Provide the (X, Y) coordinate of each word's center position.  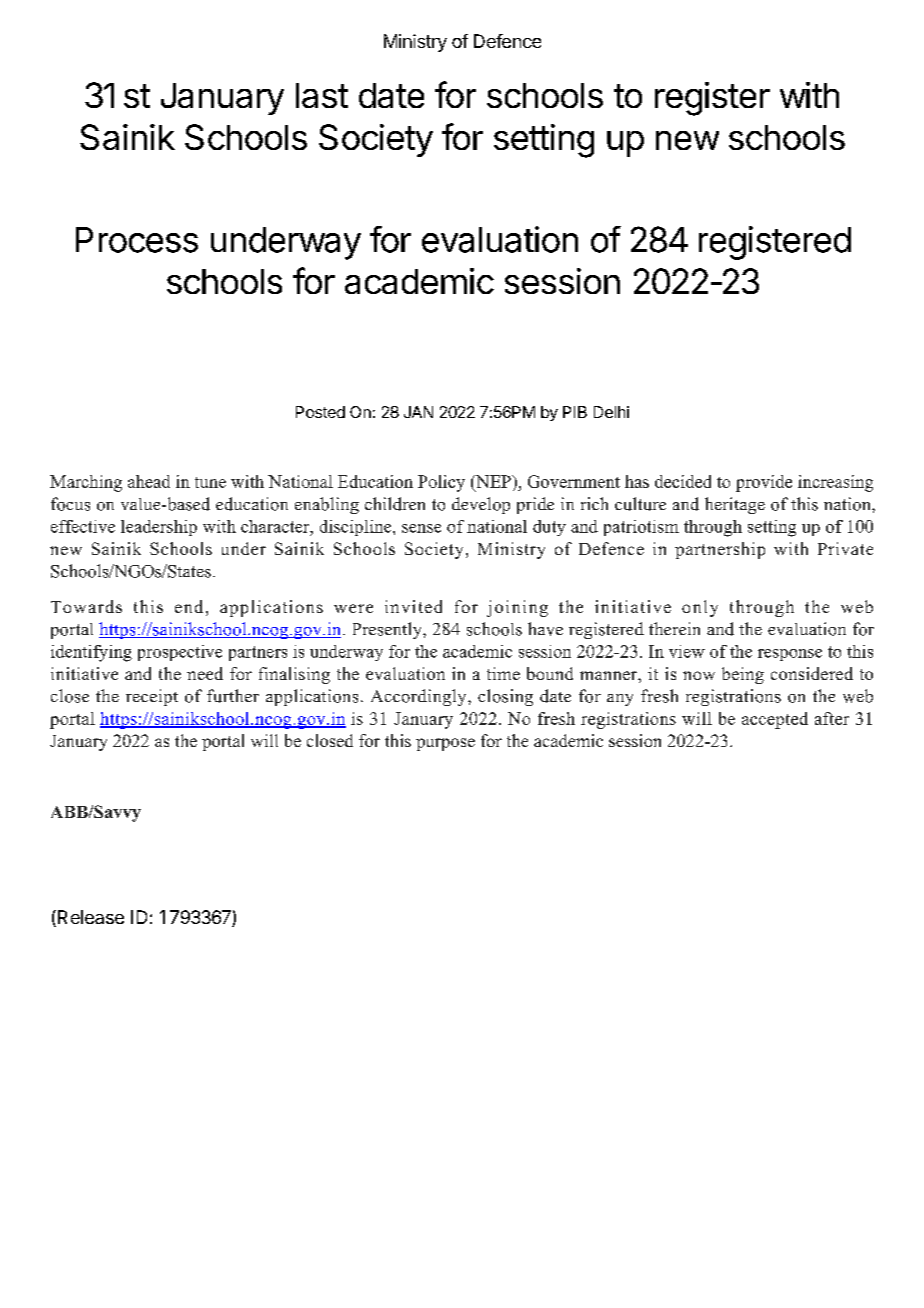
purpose (445, 744)
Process (137, 240)
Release (89, 918)
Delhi (611, 412)
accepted (775, 720)
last (322, 95)
